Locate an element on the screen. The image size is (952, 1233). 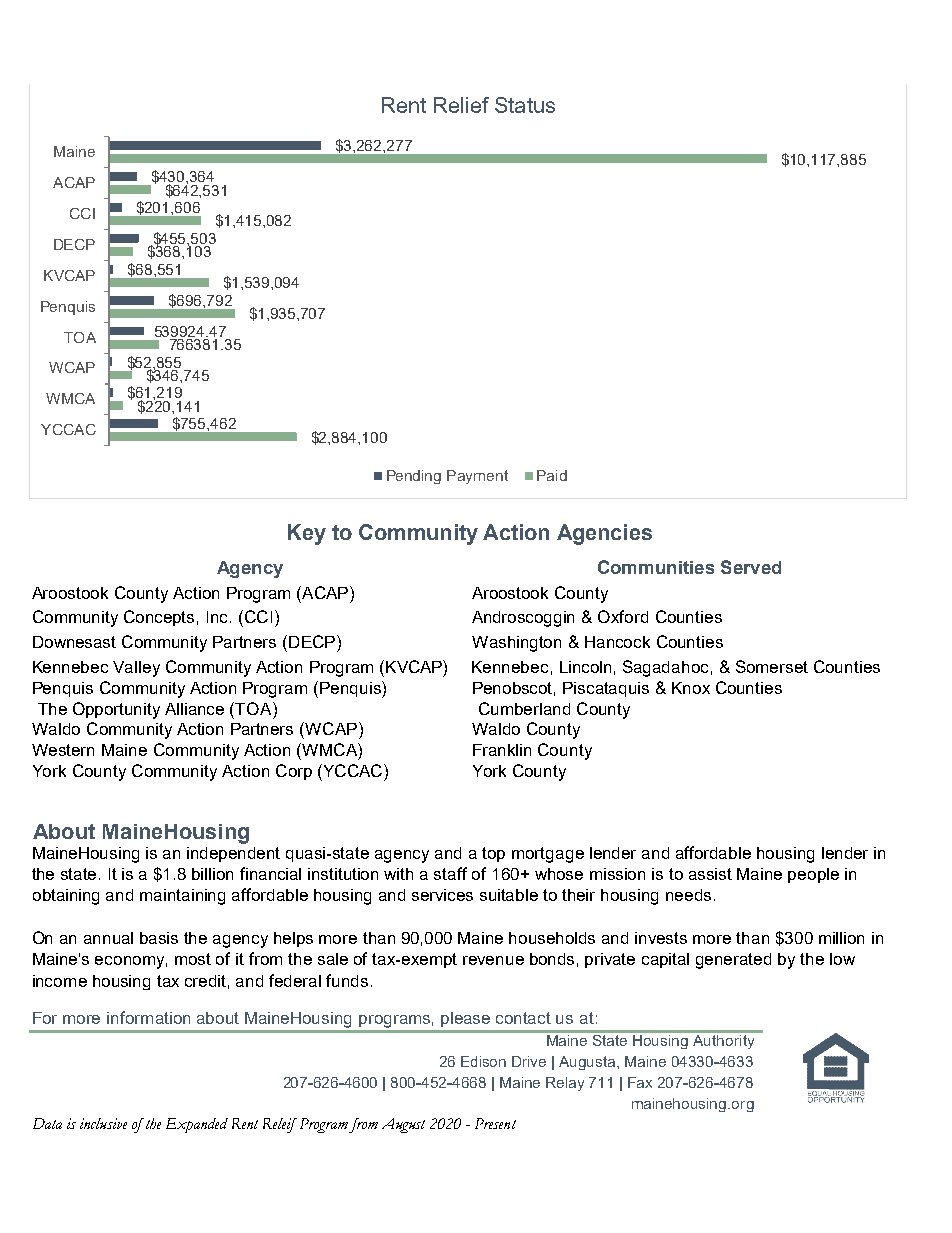
Relief is located at coordinates (461, 105).
